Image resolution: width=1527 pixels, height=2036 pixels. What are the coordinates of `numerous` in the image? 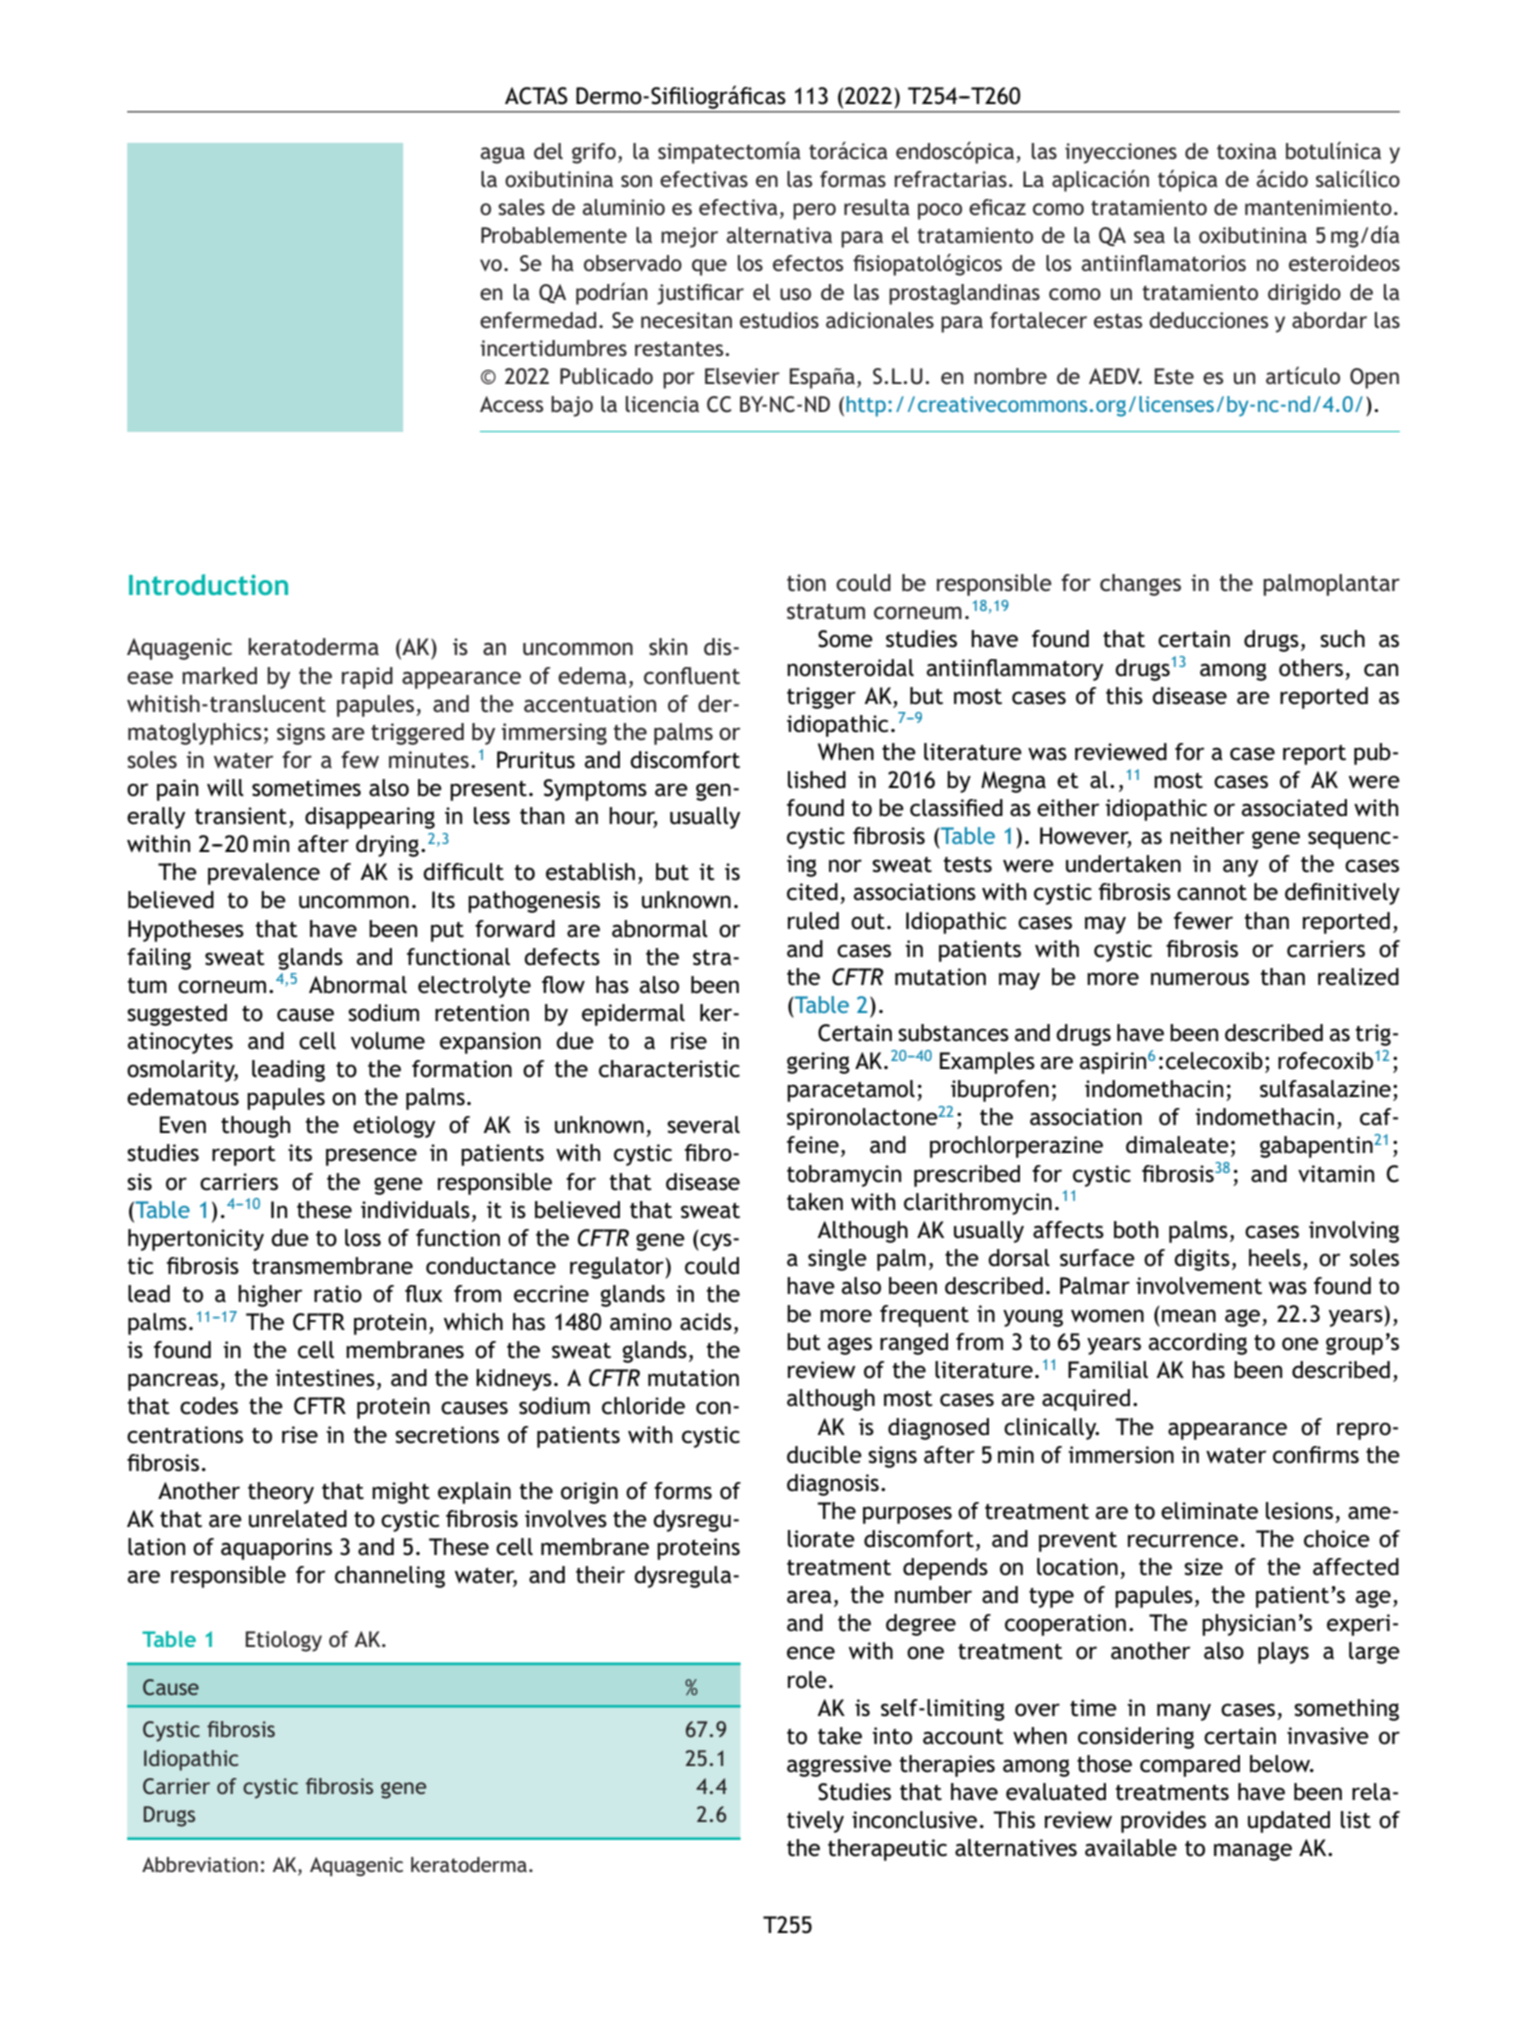 It's located at (1200, 979).
